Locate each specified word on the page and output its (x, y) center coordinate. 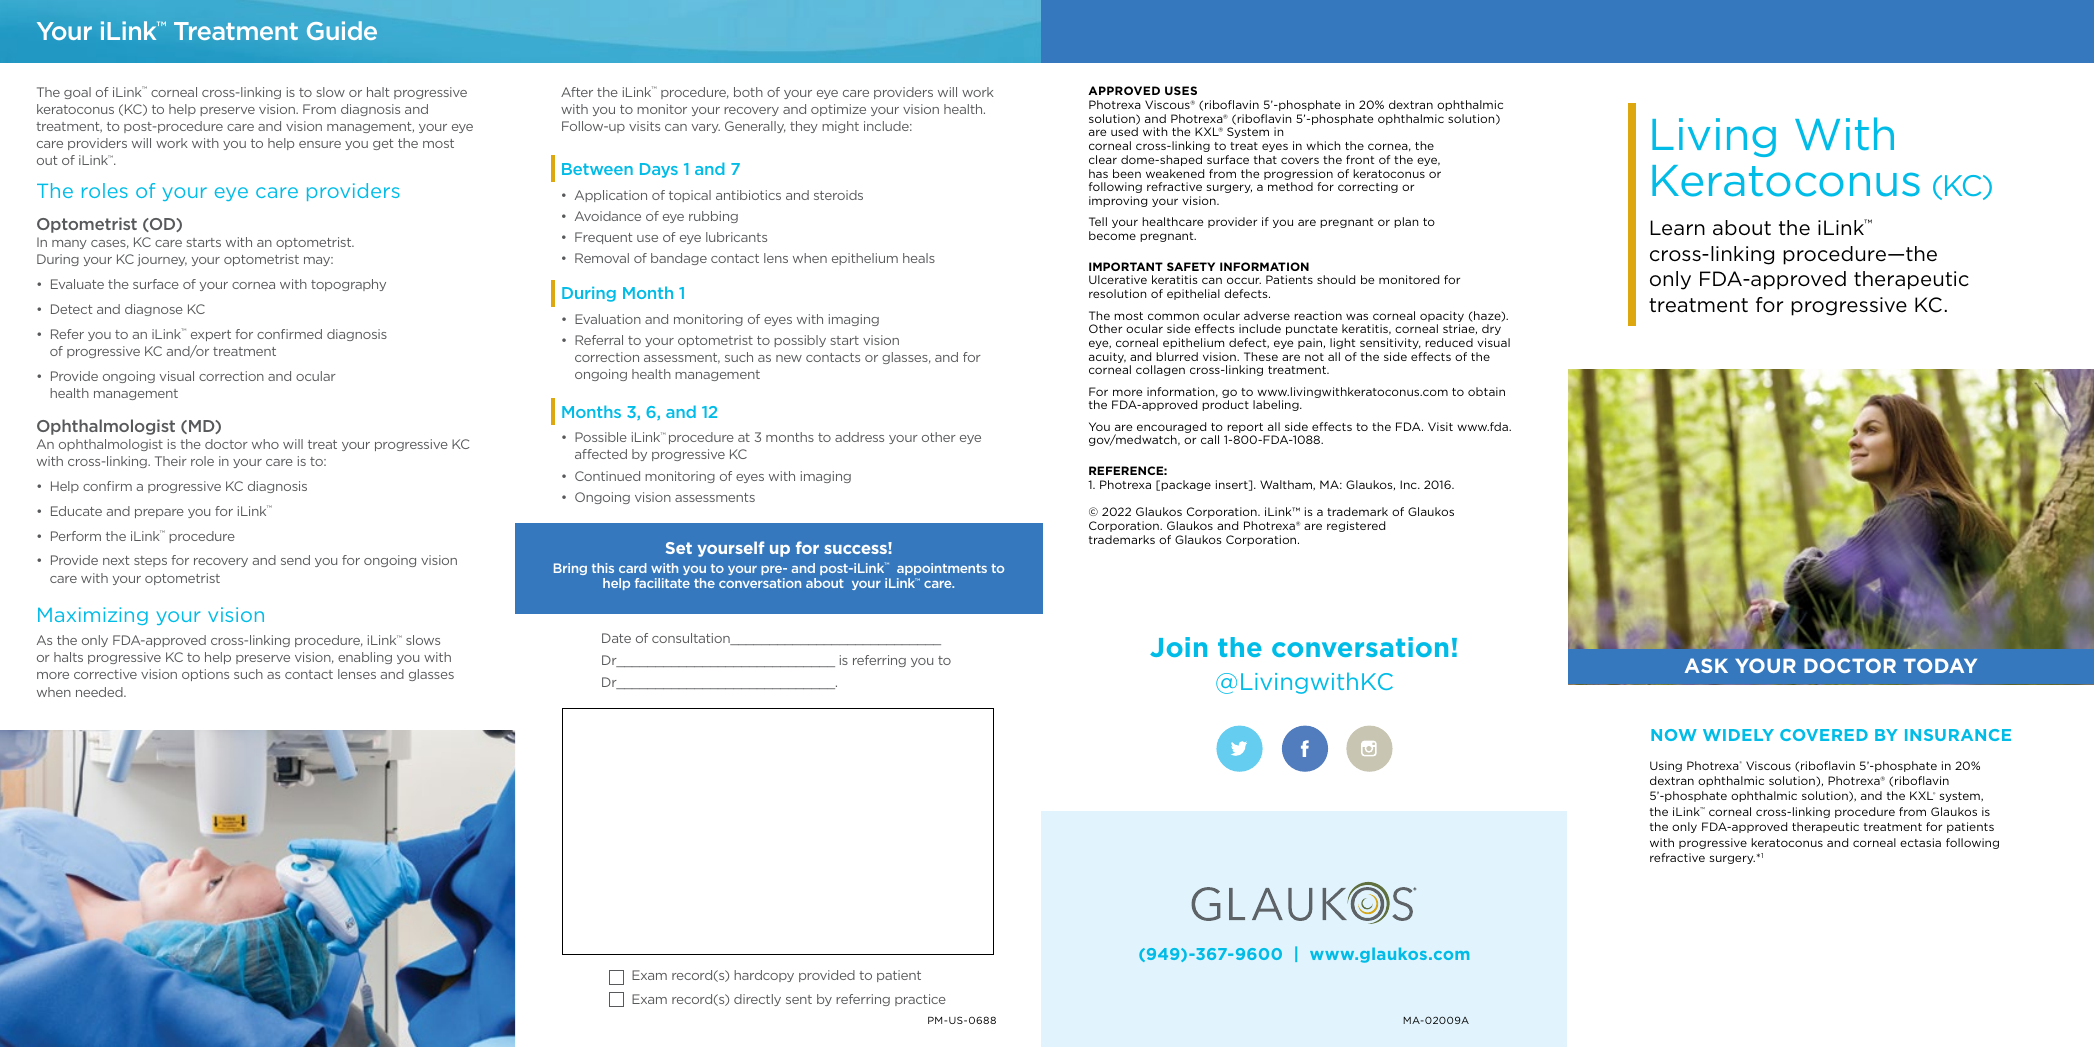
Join (1178, 647)
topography (348, 285)
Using (1666, 766)
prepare (159, 513)
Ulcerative (1118, 279)
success (856, 548)
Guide (342, 30)
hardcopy (764, 976)
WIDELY (1738, 735)
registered (1356, 526)
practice (920, 1000)
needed (100, 692)
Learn (1677, 228)
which (1323, 145)
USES (1181, 90)
